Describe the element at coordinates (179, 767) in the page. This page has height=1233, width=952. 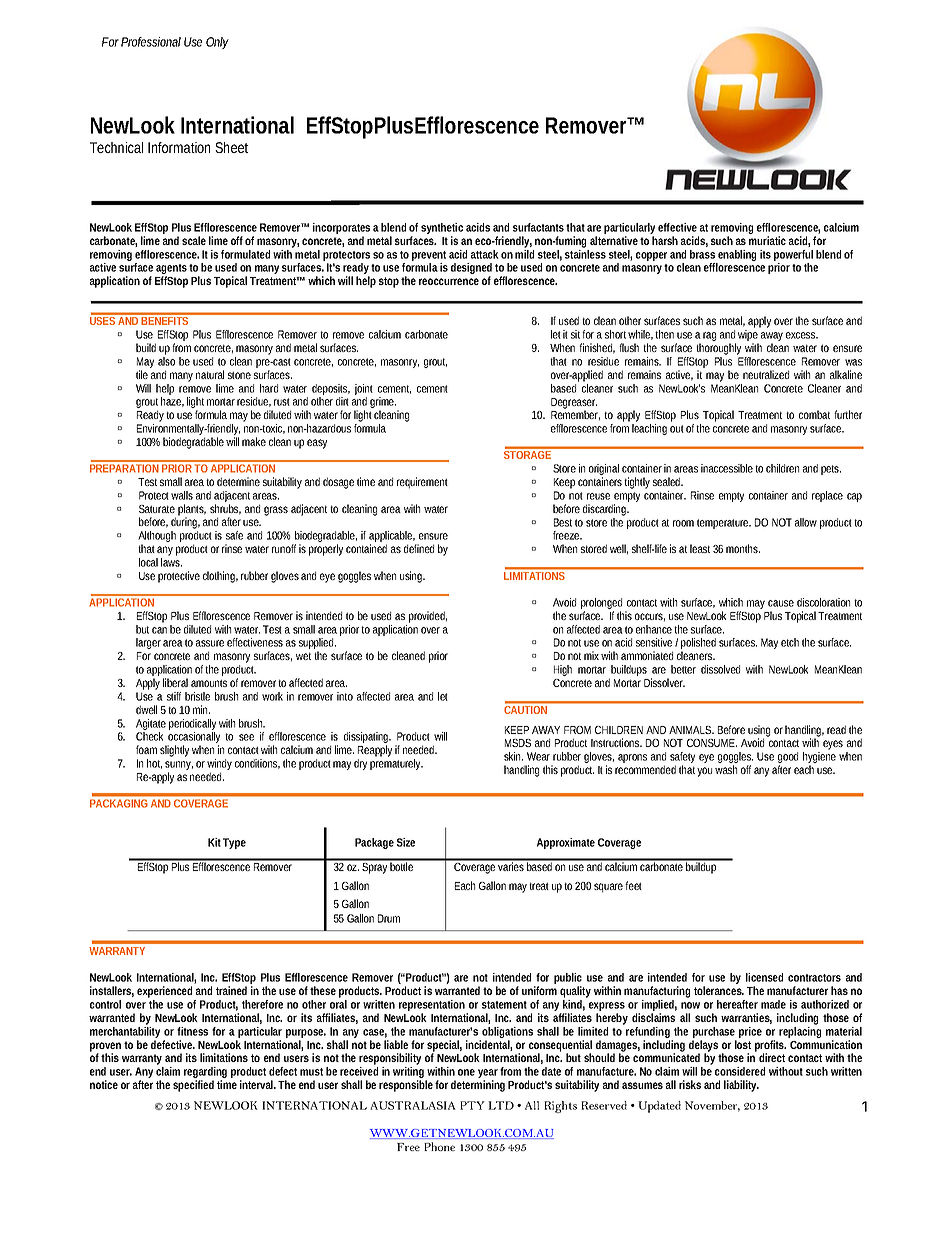
I see `sunny` at that location.
